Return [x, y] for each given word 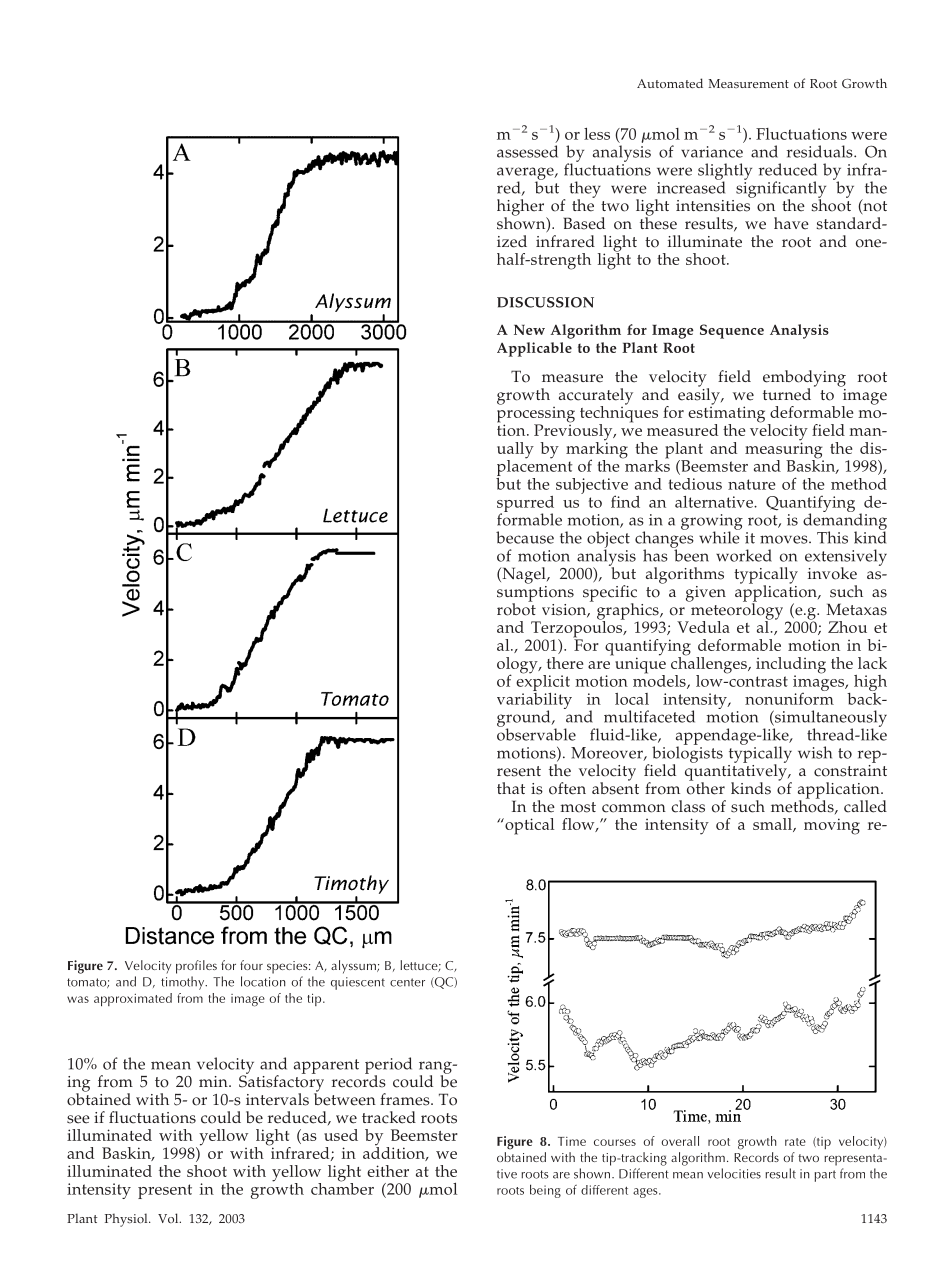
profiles [196, 967]
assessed [527, 151]
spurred [525, 505]
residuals [821, 151]
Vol [169, 1218]
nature [752, 484]
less [597, 134]
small [773, 825]
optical [528, 826]
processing [536, 414]
